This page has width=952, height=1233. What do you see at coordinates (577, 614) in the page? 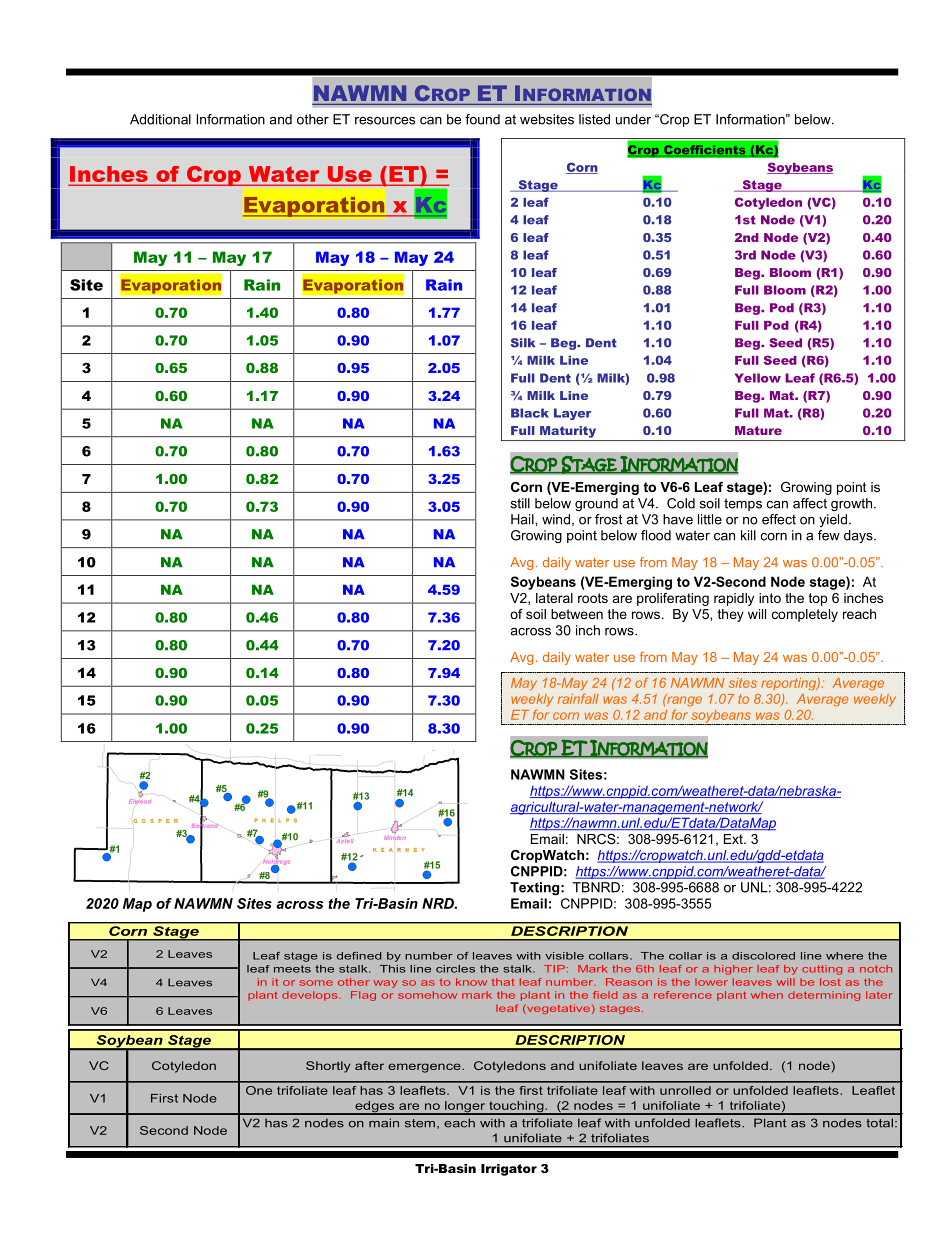
I see `between` at bounding box center [577, 614].
